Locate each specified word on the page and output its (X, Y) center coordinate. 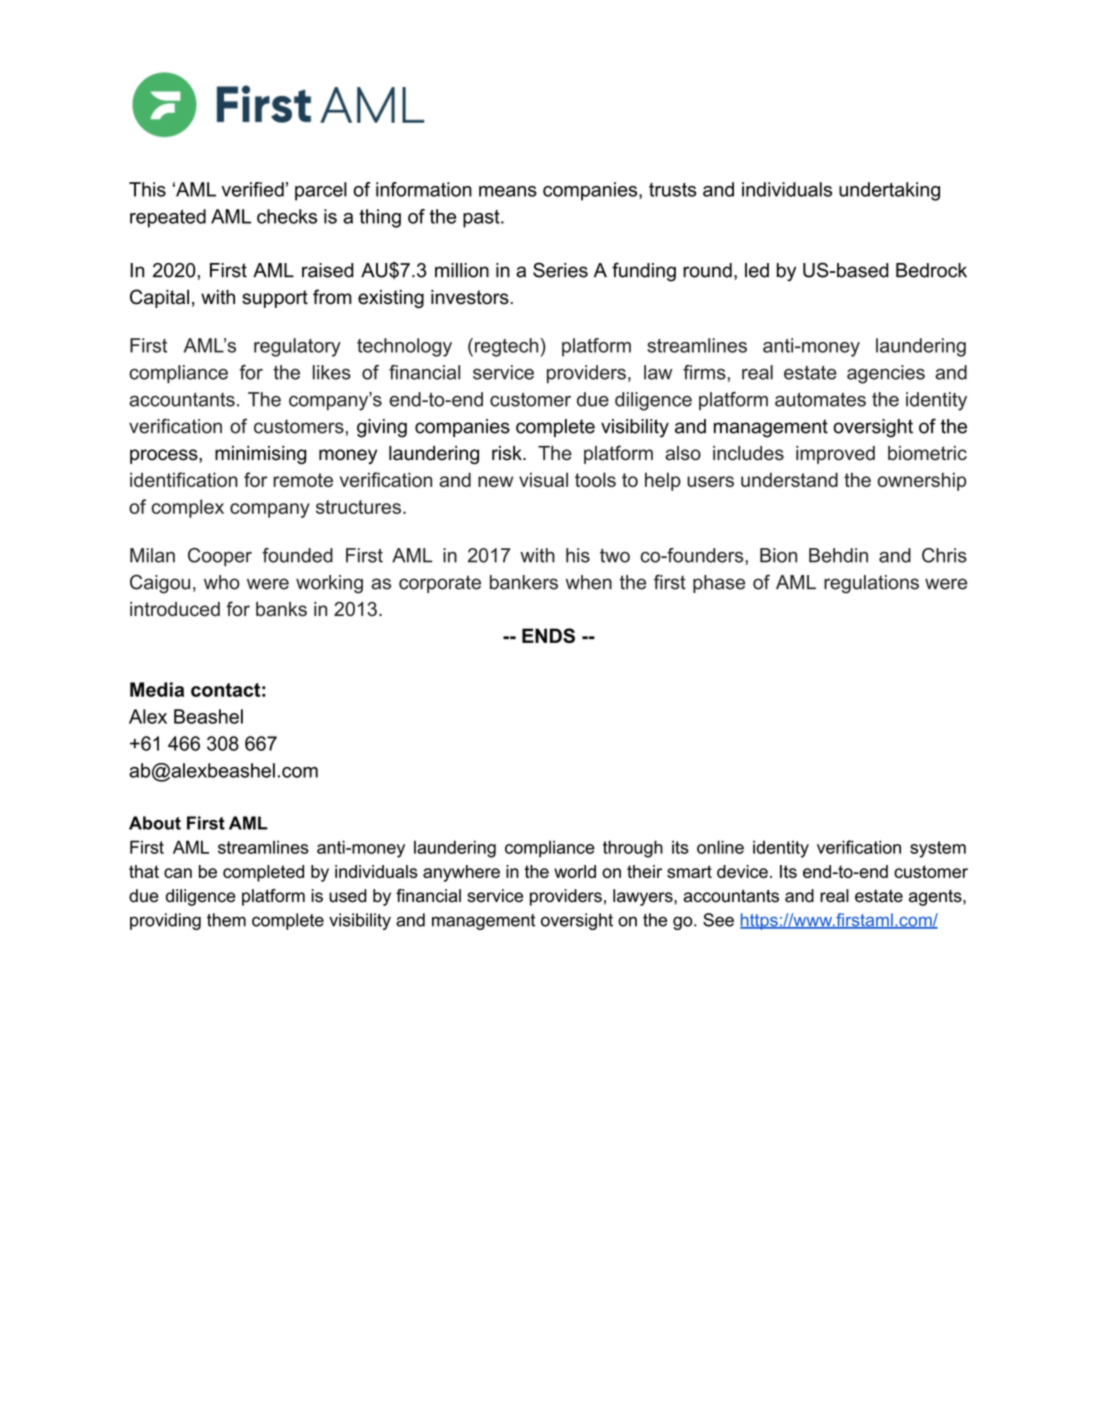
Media (157, 689)
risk (508, 453)
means (508, 191)
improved (835, 455)
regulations (871, 584)
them (226, 920)
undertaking (889, 191)
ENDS (548, 635)
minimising (260, 455)
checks (287, 216)
